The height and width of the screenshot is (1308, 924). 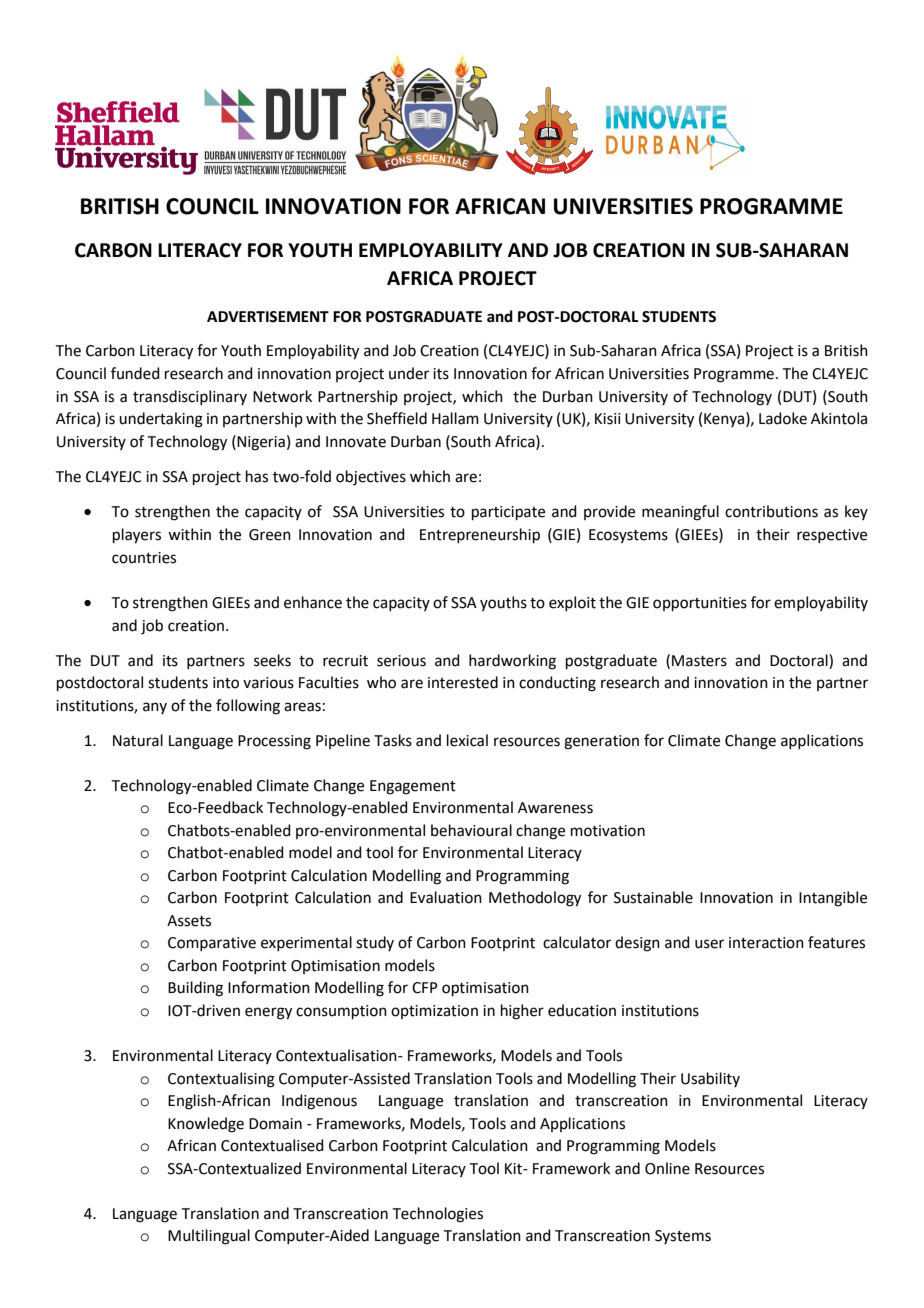 I want to click on Online, so click(x=667, y=1168).
